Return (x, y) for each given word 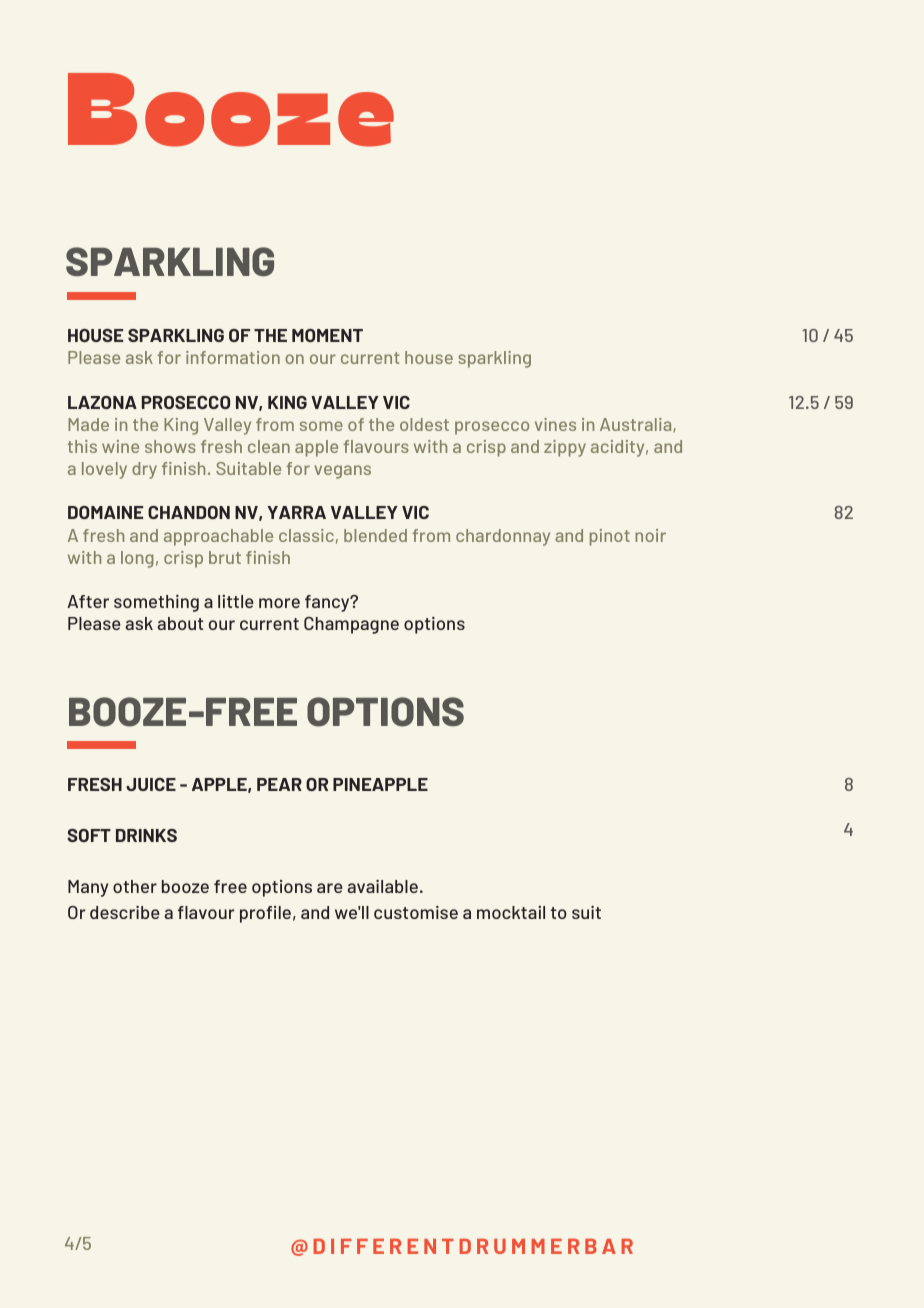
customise (416, 912)
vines (555, 424)
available (382, 886)
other (135, 886)
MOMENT (327, 335)
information (233, 357)
